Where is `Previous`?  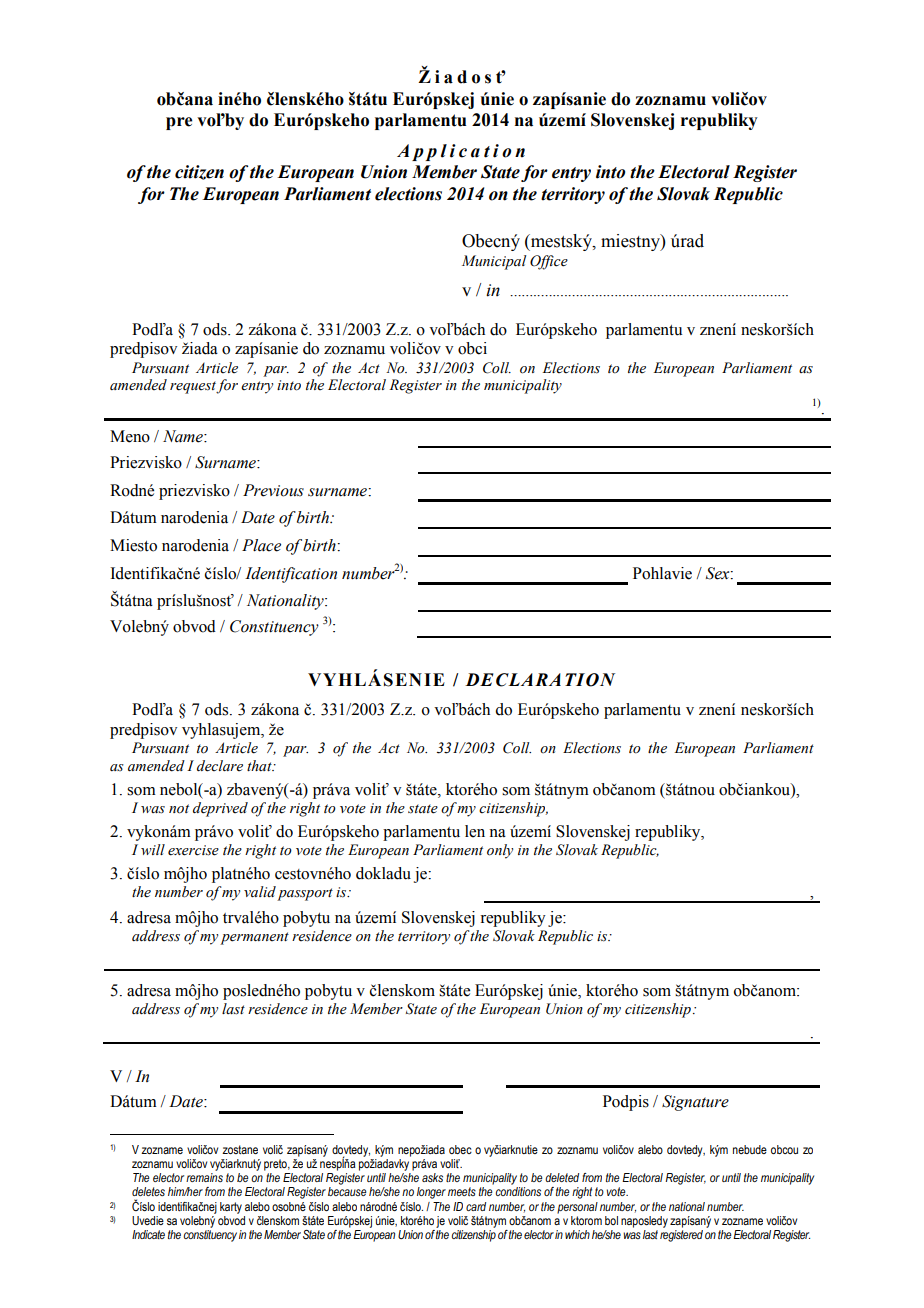 Previous is located at coordinates (273, 490).
